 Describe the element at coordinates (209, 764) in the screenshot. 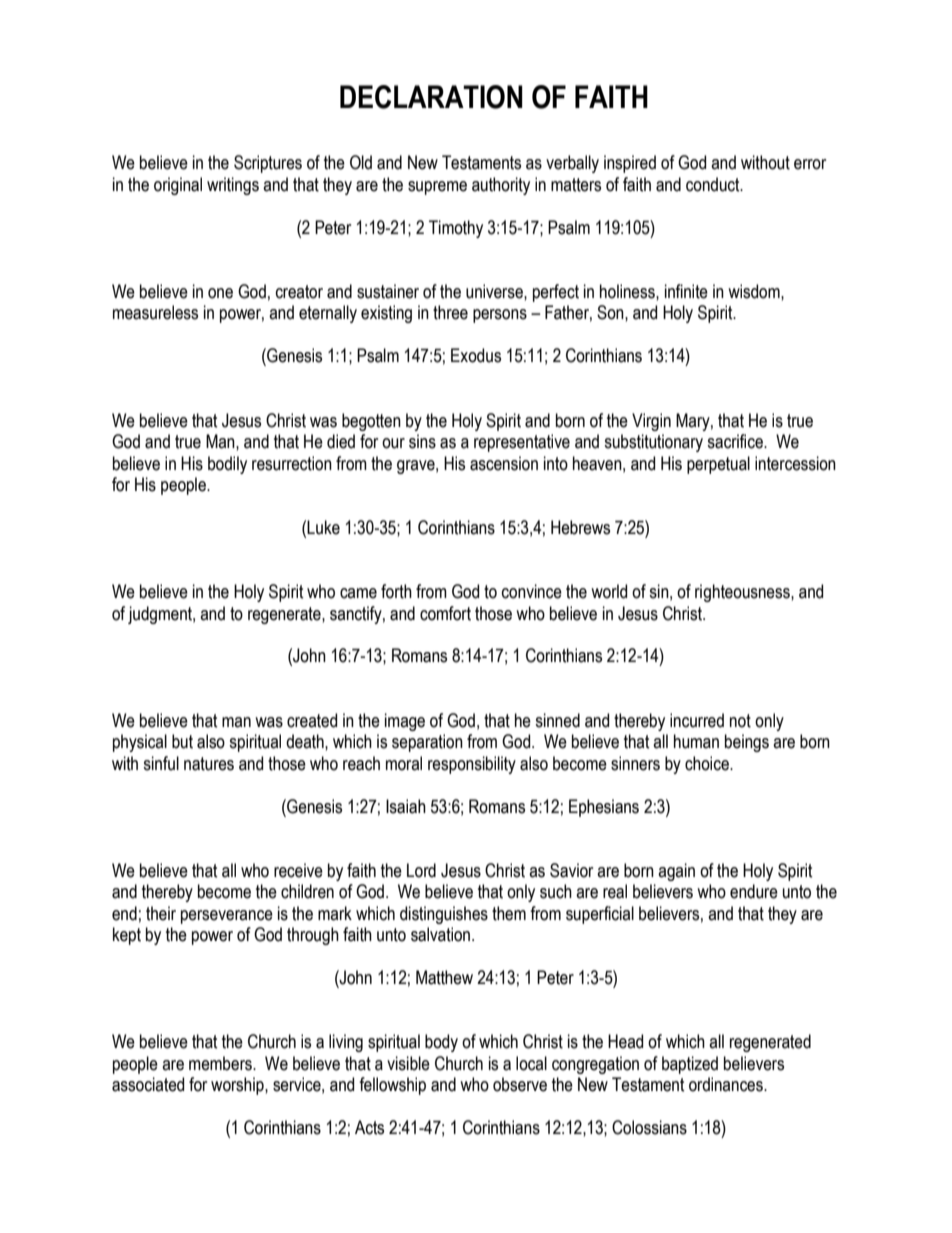

I see `natures` at that location.
